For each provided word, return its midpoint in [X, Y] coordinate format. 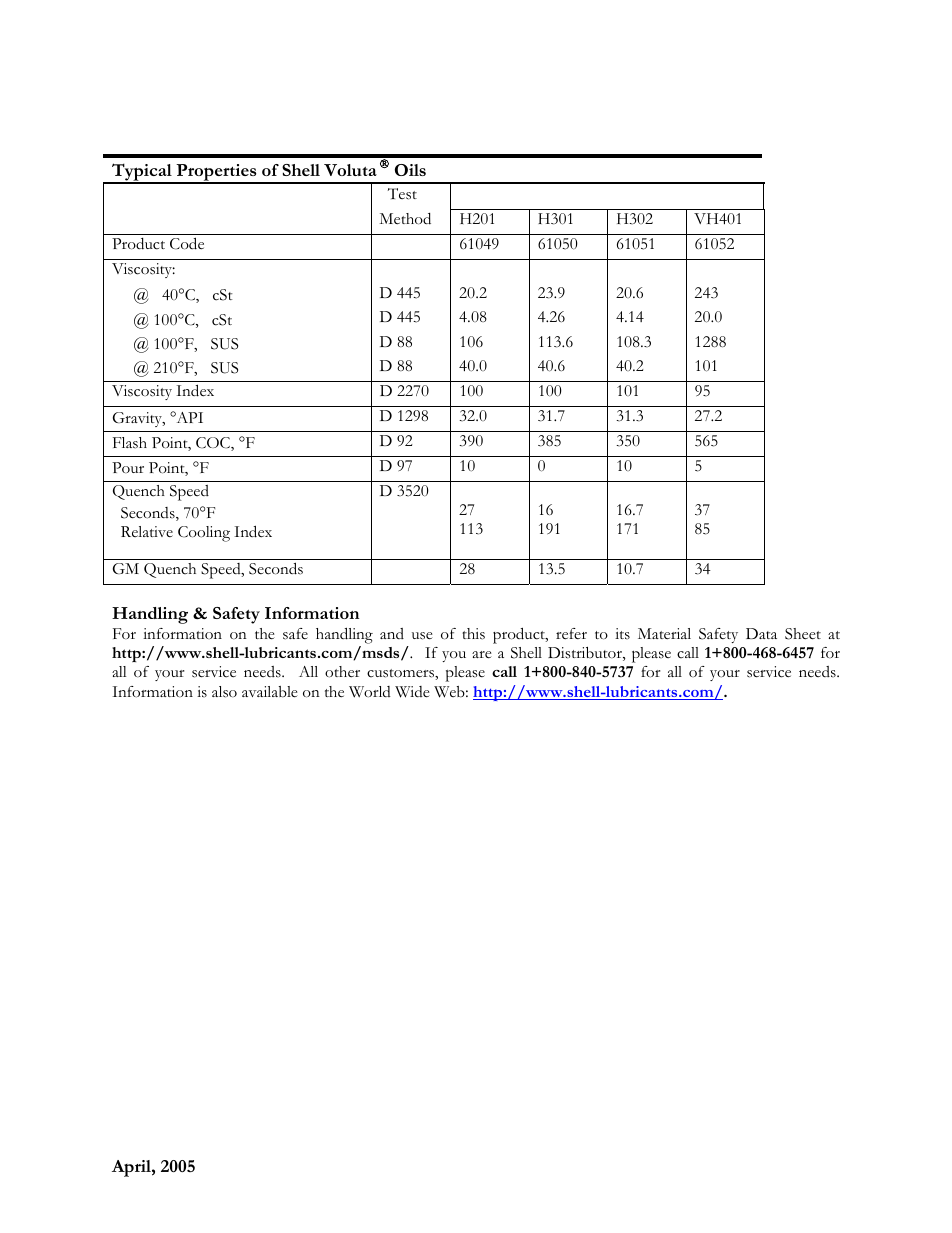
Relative [147, 531]
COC [214, 444]
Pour [128, 467]
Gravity [138, 419]
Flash [130, 443]
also [224, 692]
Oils [410, 170]
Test [402, 194]
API [188, 417]
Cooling [204, 534]
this [473, 634]
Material [664, 634]
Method [405, 219]
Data [761, 633]
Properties [216, 173]
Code [187, 243]
